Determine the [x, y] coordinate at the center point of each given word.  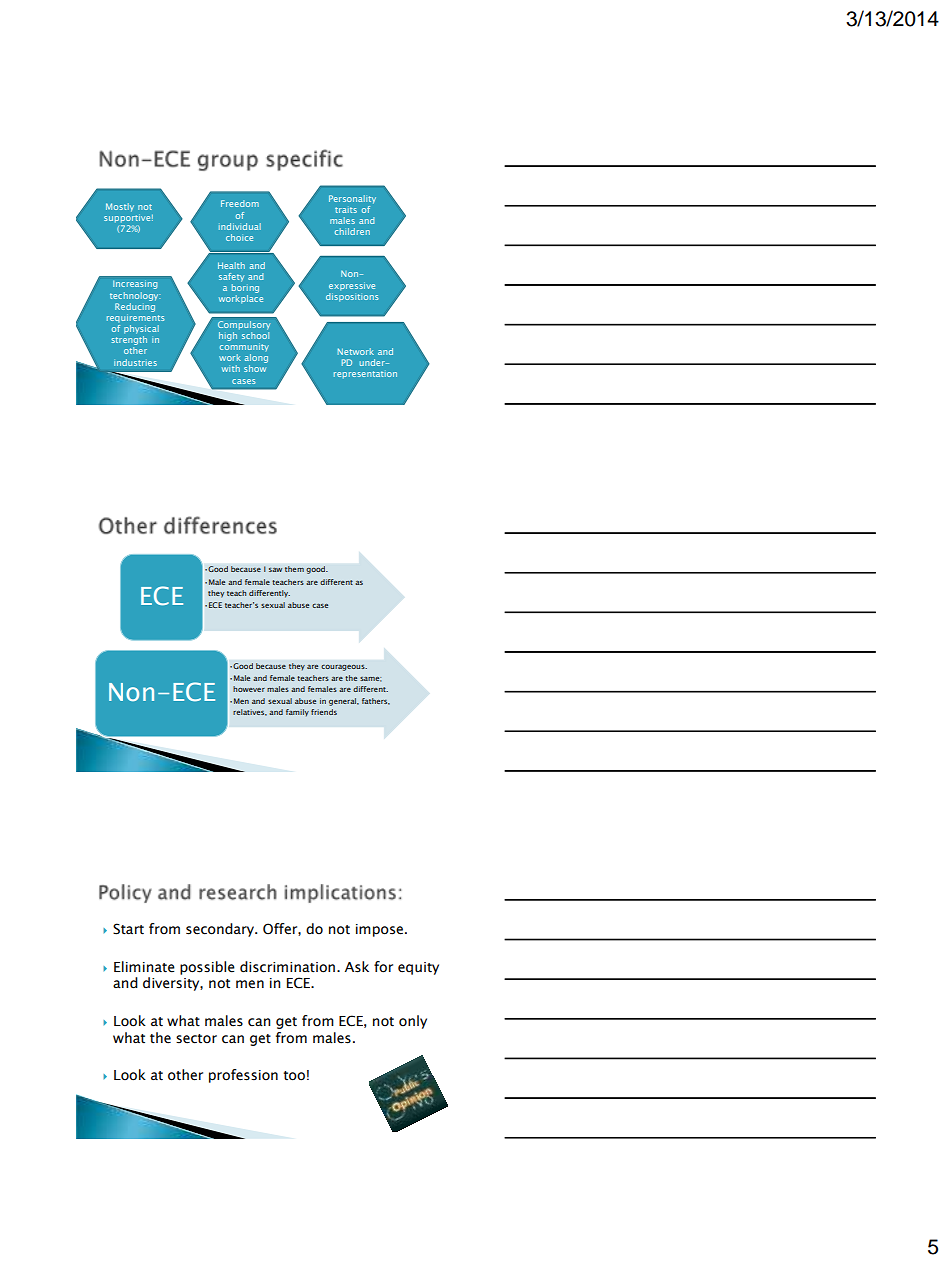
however [249, 689]
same [371, 679]
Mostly [120, 207]
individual [240, 226]
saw [275, 570]
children [352, 231]
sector [196, 1039]
